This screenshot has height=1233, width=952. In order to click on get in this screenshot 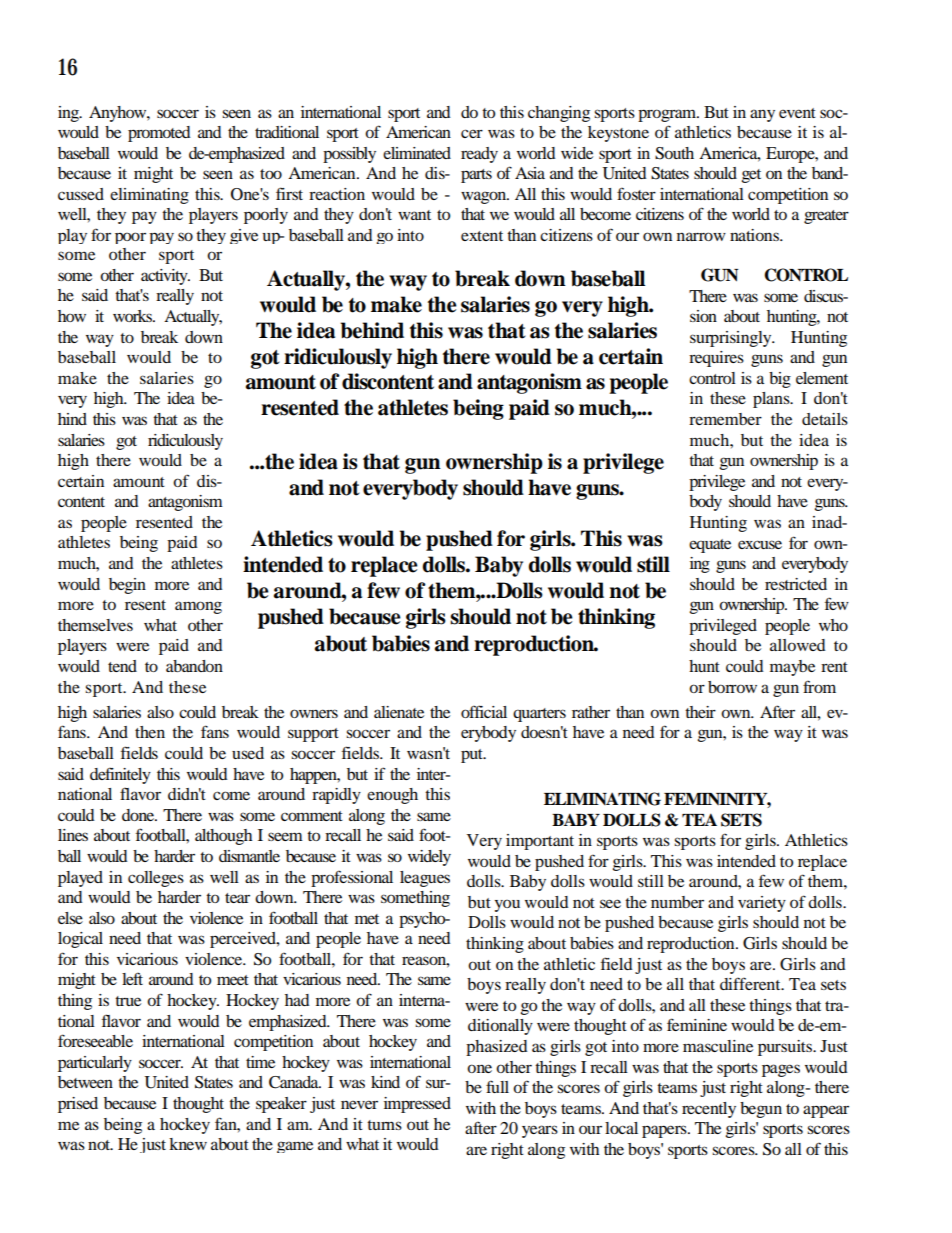, I will do `click(751, 176)`.
